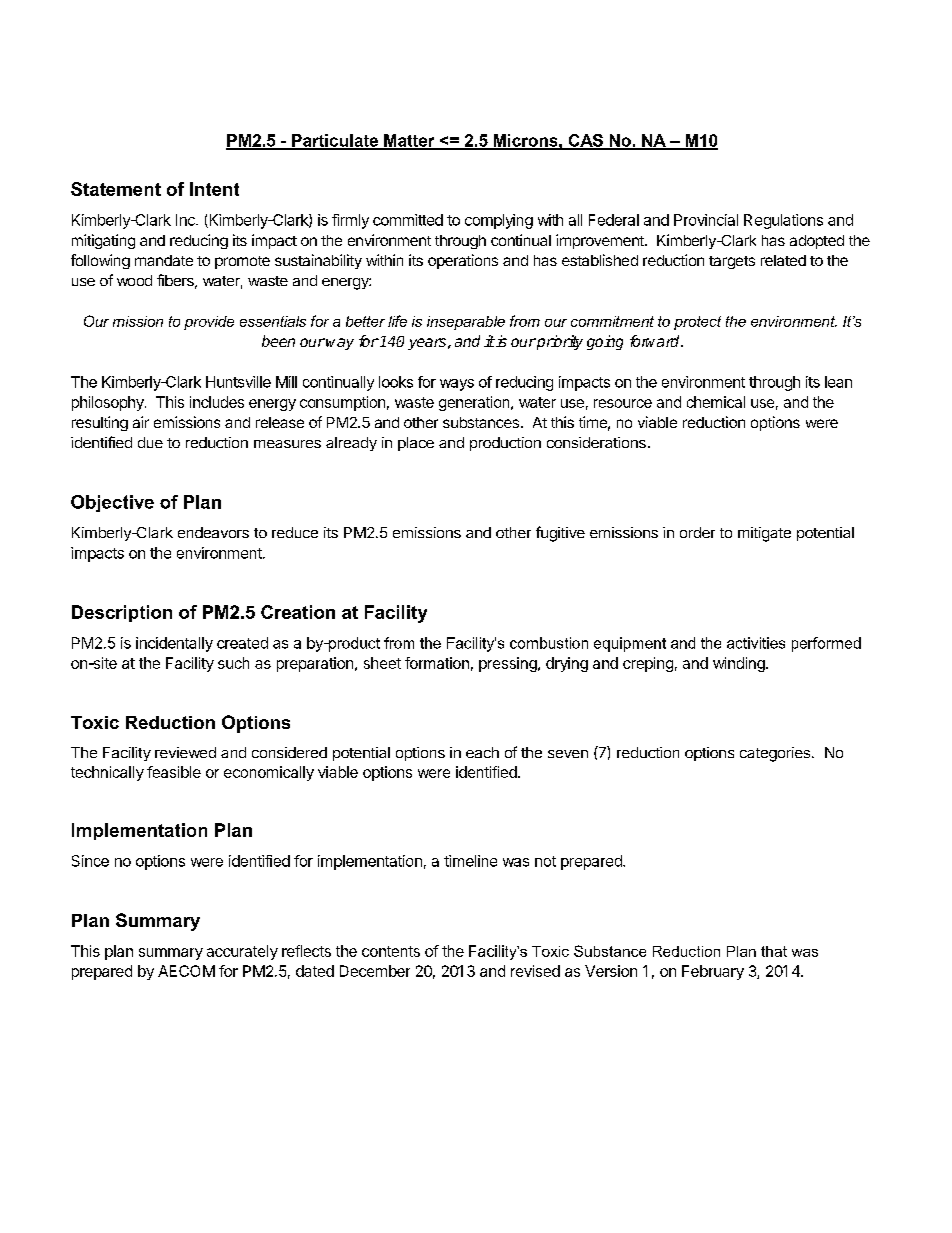  I want to click on Regulations, so click(783, 221).
